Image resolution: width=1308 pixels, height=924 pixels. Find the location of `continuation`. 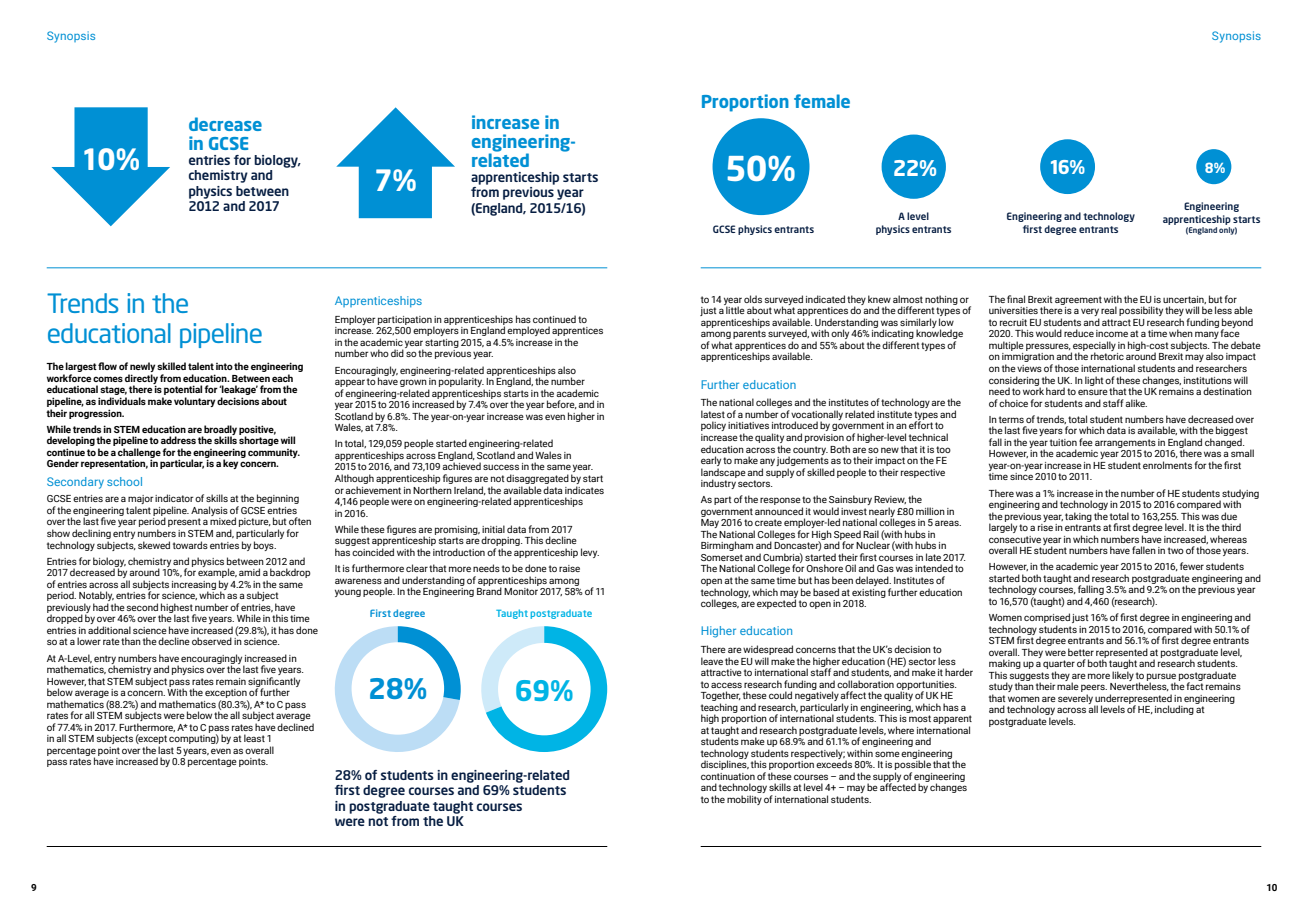

continuation is located at coordinates (728, 776).
